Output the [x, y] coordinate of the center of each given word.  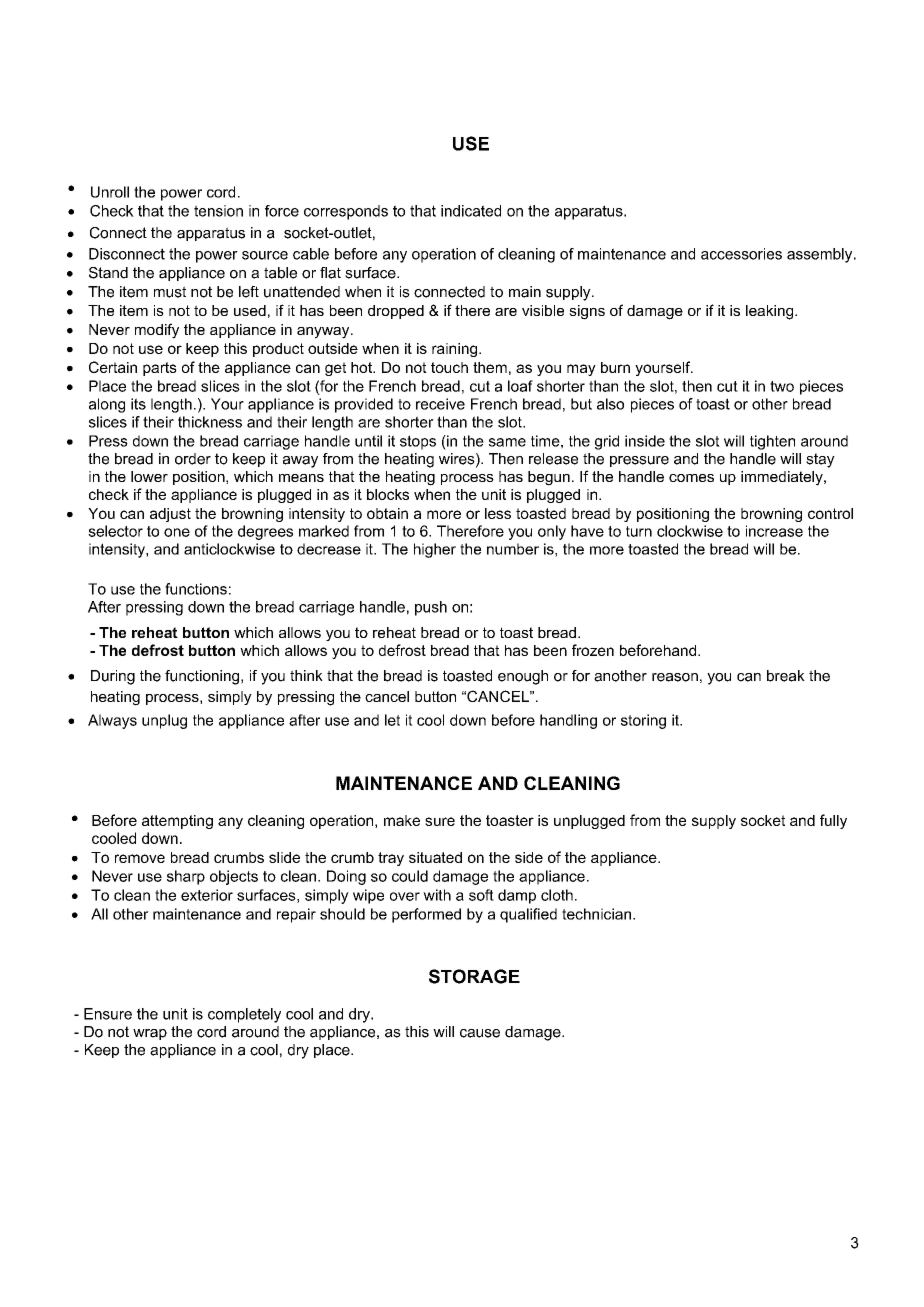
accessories [741, 254]
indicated [471, 211]
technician [596, 914]
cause [480, 1033]
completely [244, 1015]
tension [218, 211]
